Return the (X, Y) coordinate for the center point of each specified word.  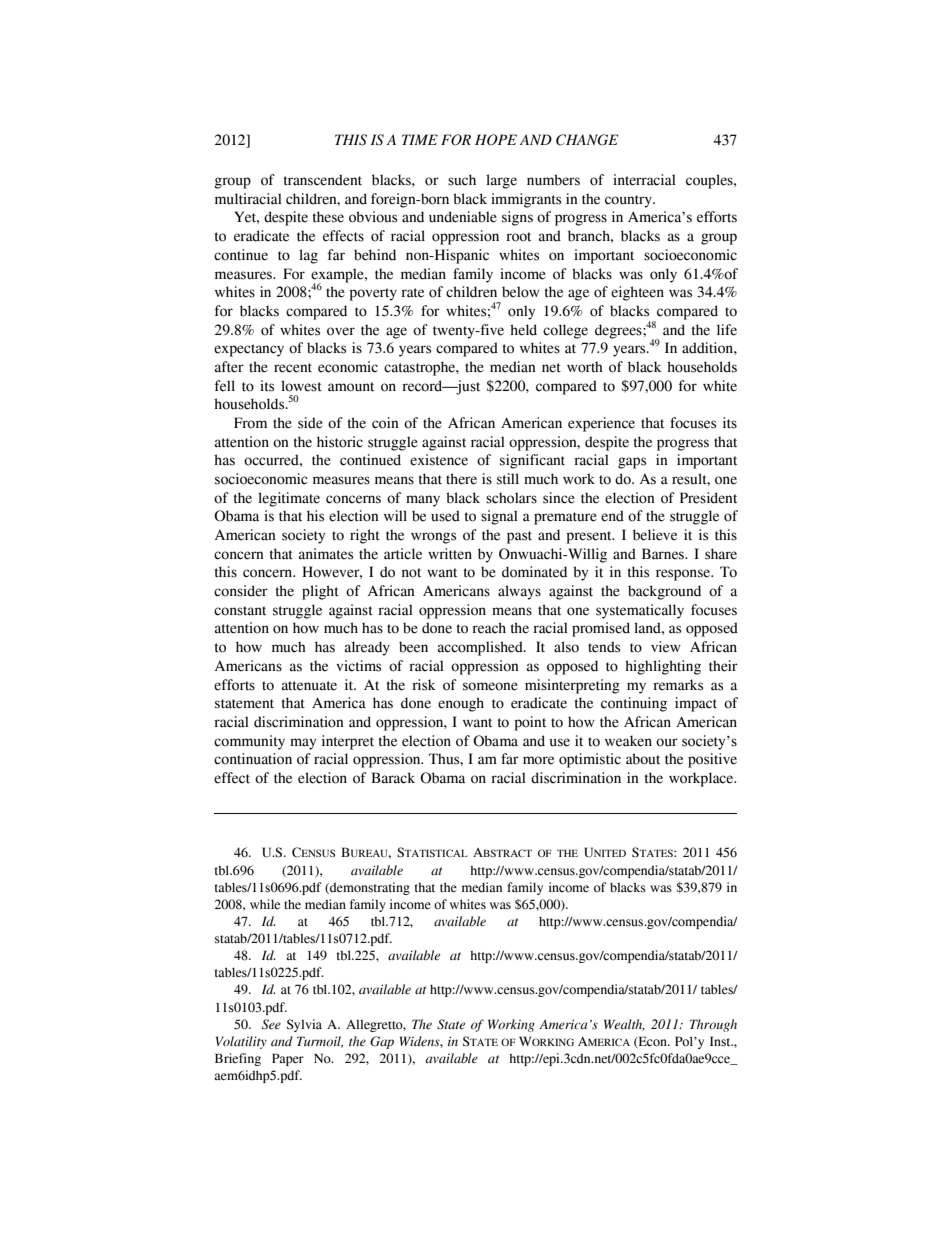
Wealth (624, 1025)
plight (320, 592)
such (462, 180)
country (629, 201)
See (271, 1024)
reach (489, 628)
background (664, 592)
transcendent (323, 180)
